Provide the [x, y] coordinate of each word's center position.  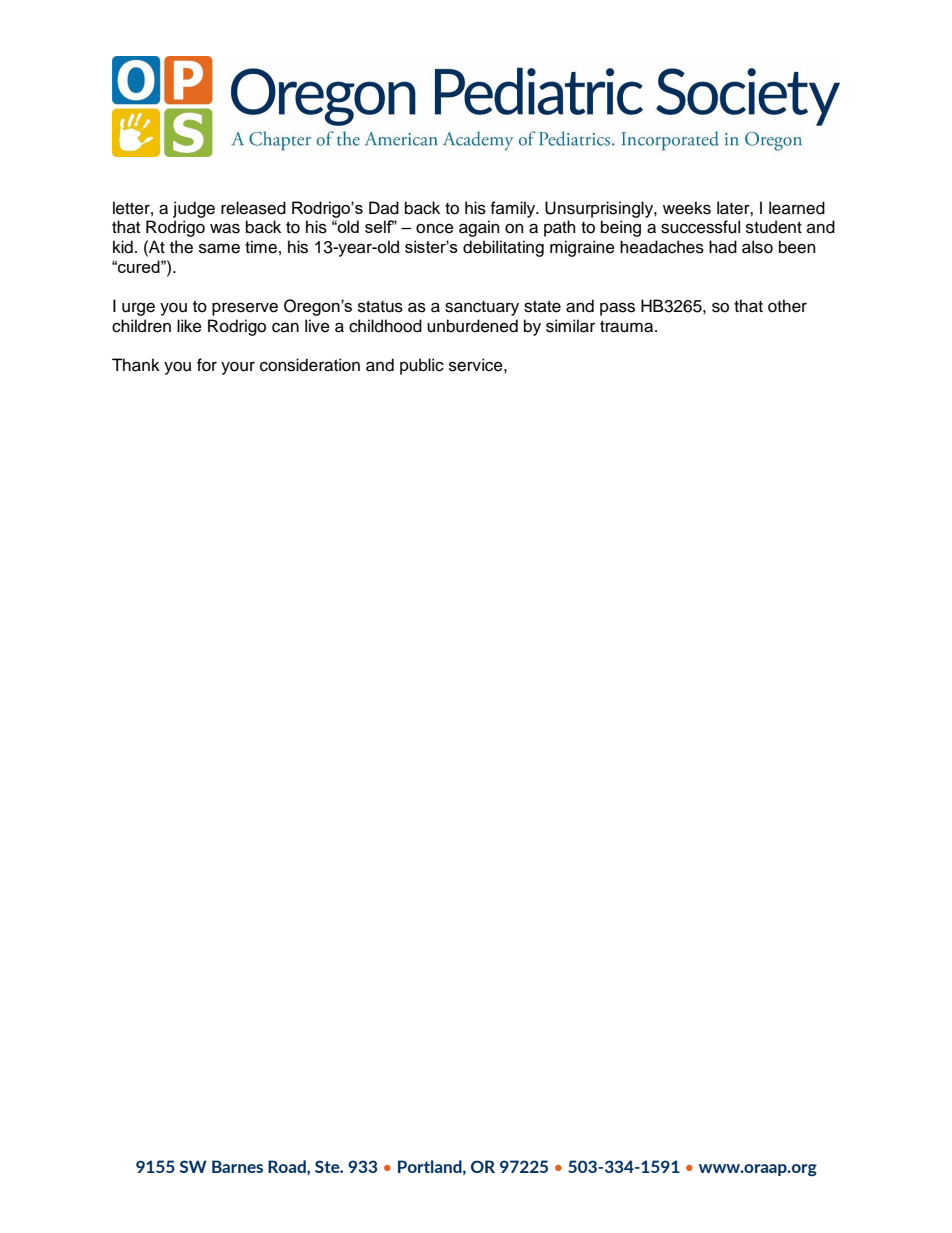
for [207, 365]
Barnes [237, 1166]
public [422, 366]
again [479, 228]
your [238, 368]
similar [570, 326]
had [723, 247]
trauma [628, 327]
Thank [136, 365]
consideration [310, 365]
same [219, 248]
